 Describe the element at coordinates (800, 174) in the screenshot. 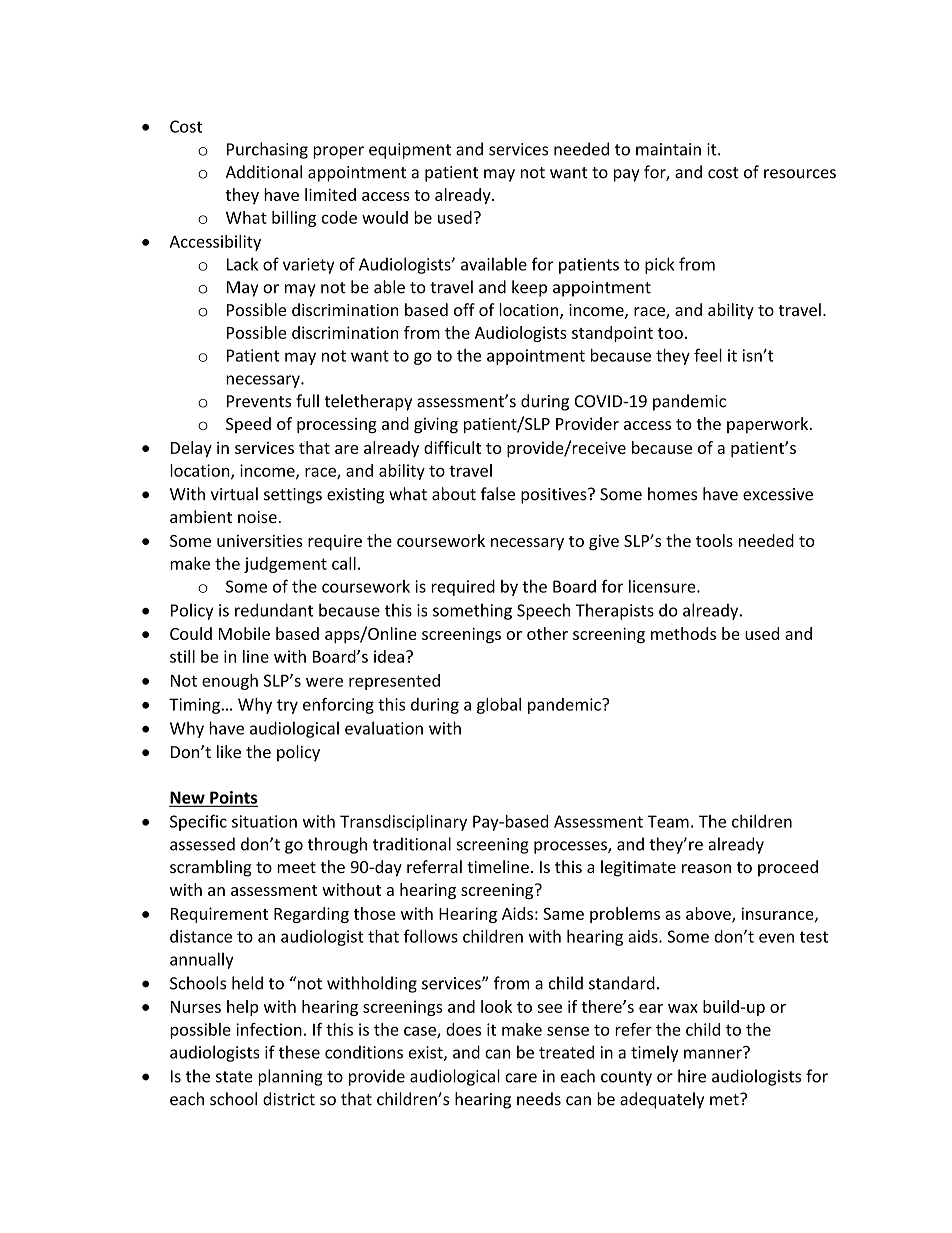

I see `resources` at that location.
